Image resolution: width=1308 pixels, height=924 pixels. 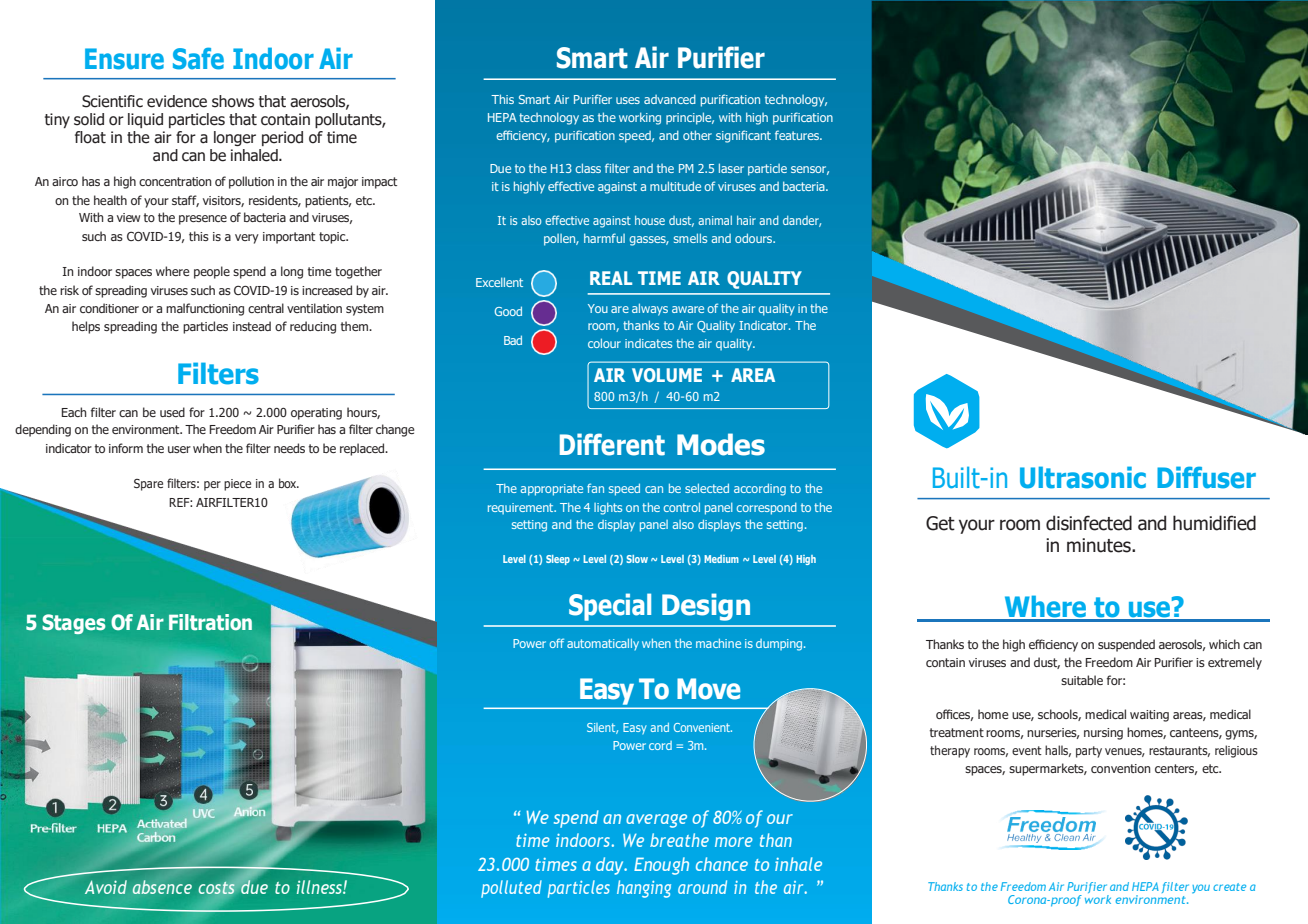 I want to click on fan, so click(x=595, y=488).
